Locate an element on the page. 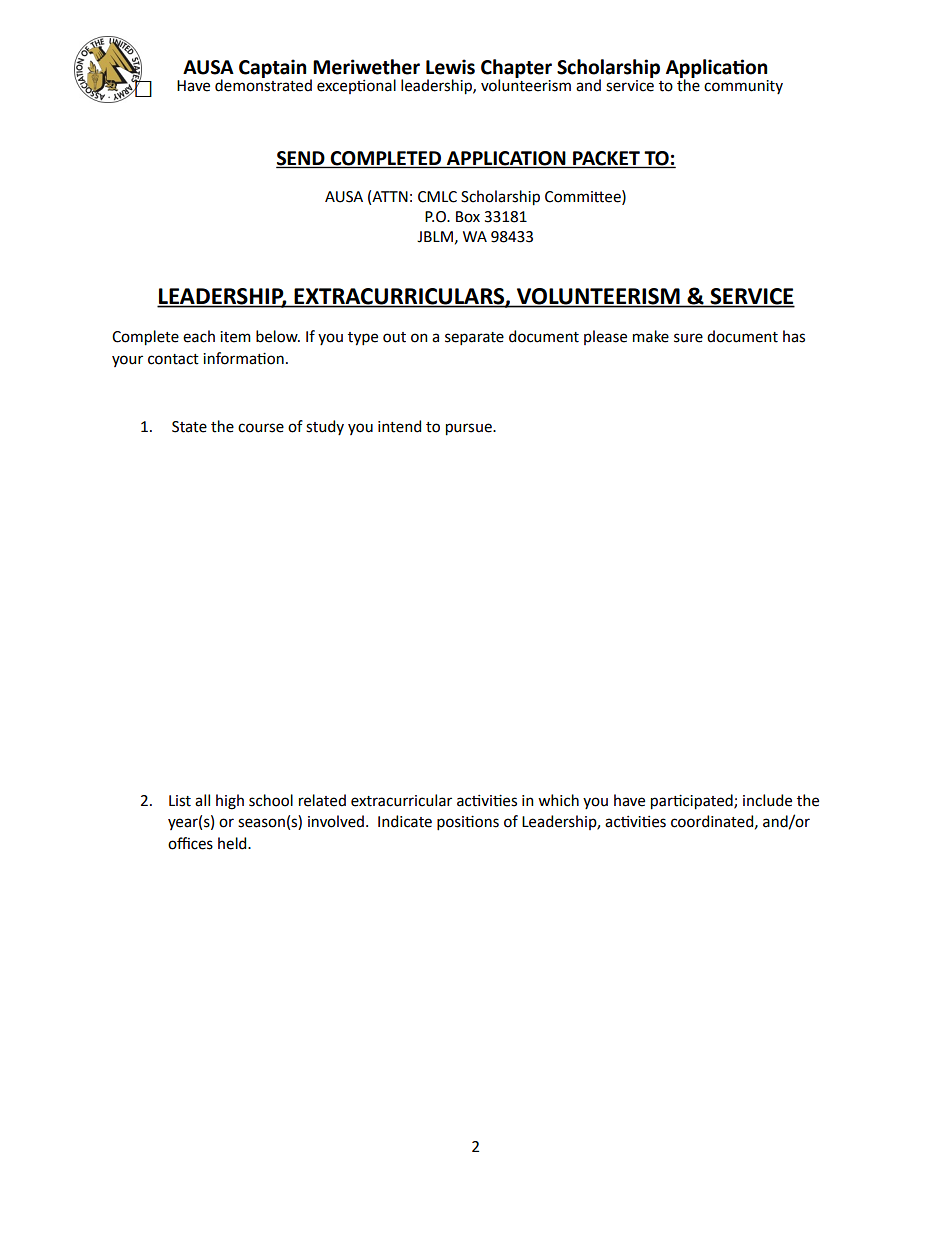 Image resolution: width=952 pixels, height=1233 pixels. demonstrated is located at coordinates (263, 84).
